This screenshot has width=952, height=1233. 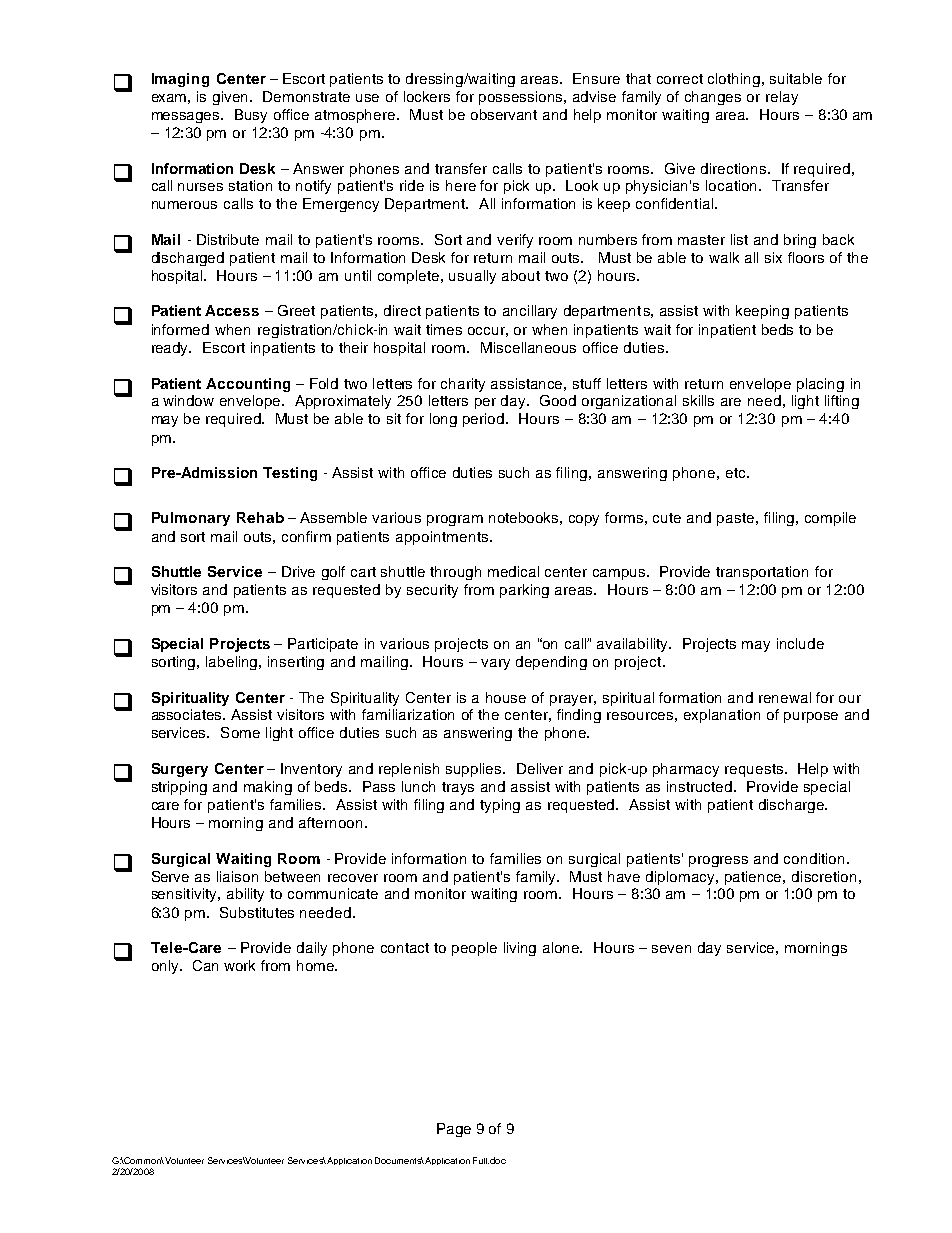 I want to click on Substitutes, so click(x=257, y=912).
